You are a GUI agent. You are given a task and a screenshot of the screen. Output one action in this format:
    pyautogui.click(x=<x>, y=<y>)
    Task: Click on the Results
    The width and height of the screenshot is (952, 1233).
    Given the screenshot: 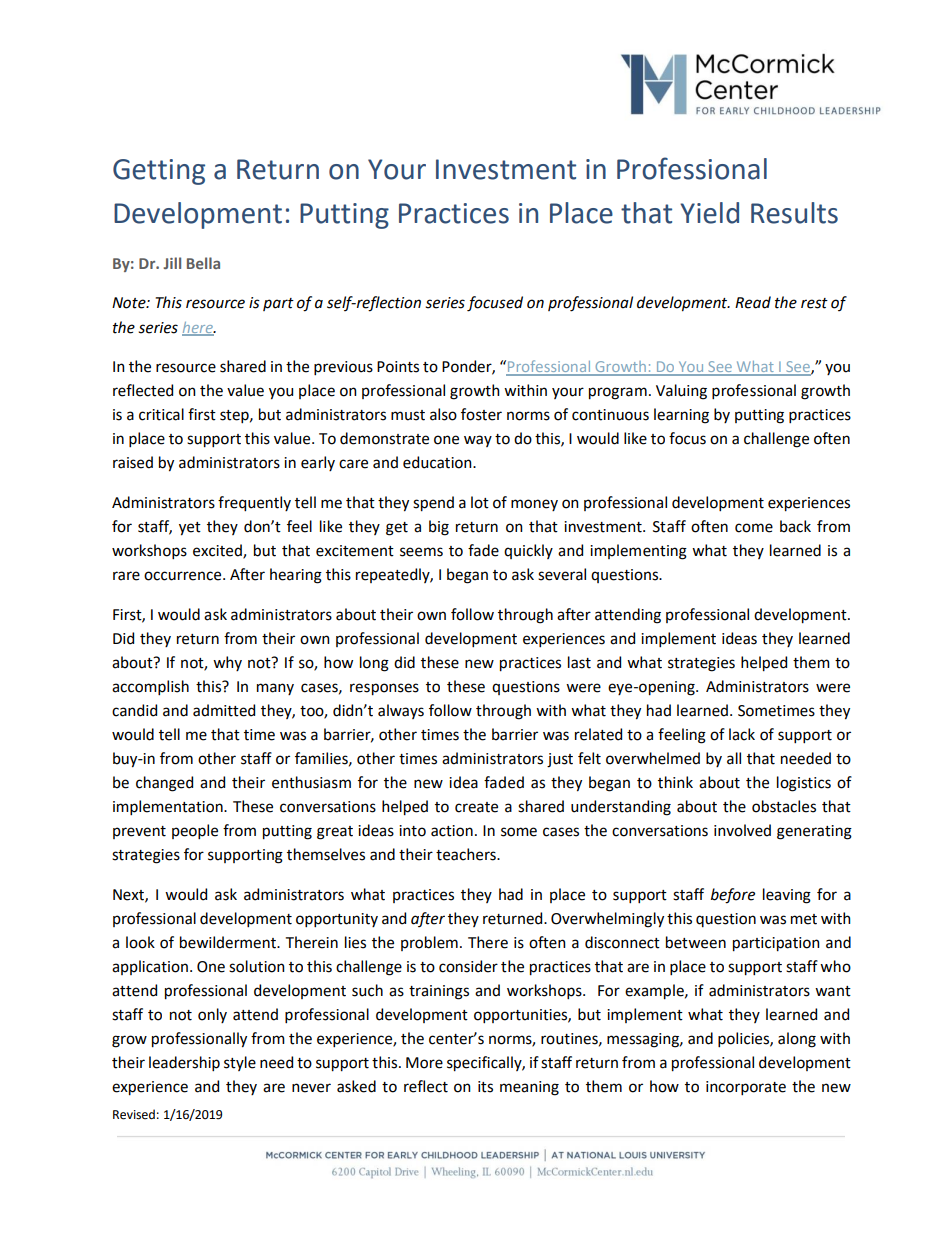 What is the action you would take?
    pyautogui.click(x=794, y=213)
